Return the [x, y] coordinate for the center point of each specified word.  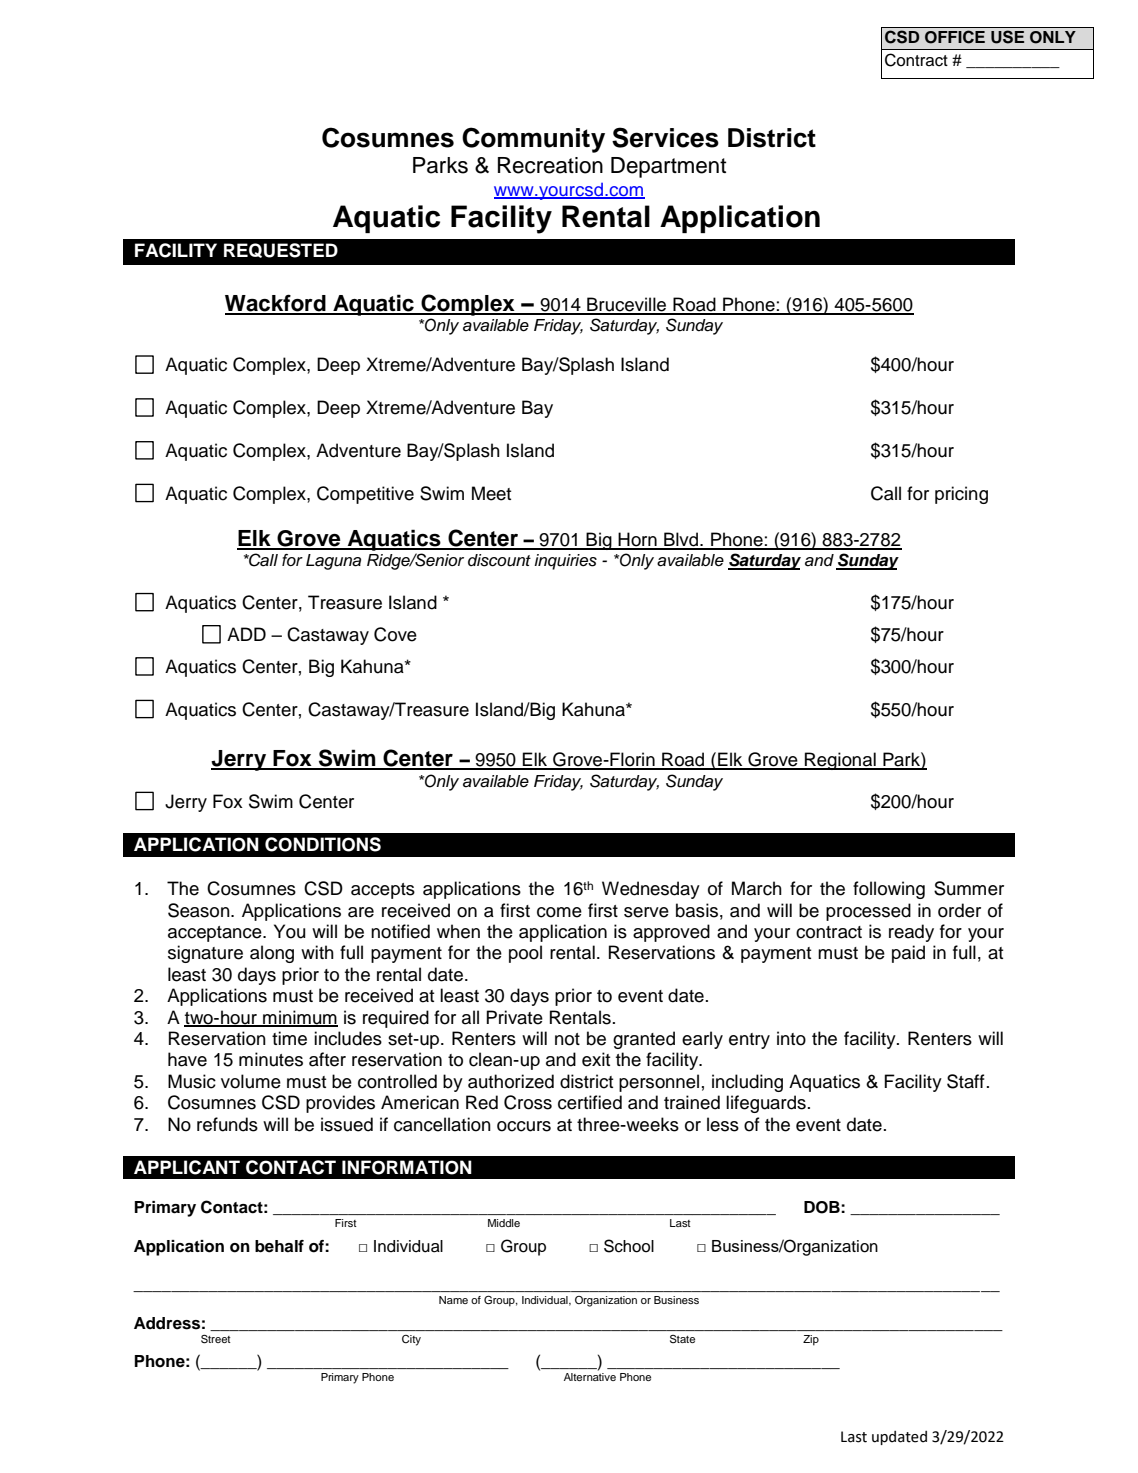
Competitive [365, 495]
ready [911, 933]
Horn [638, 540]
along [272, 954]
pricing [961, 495]
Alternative [590, 1377]
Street [216, 1339]
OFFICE [955, 37]
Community [533, 140]
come [559, 912]
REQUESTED [281, 250]
